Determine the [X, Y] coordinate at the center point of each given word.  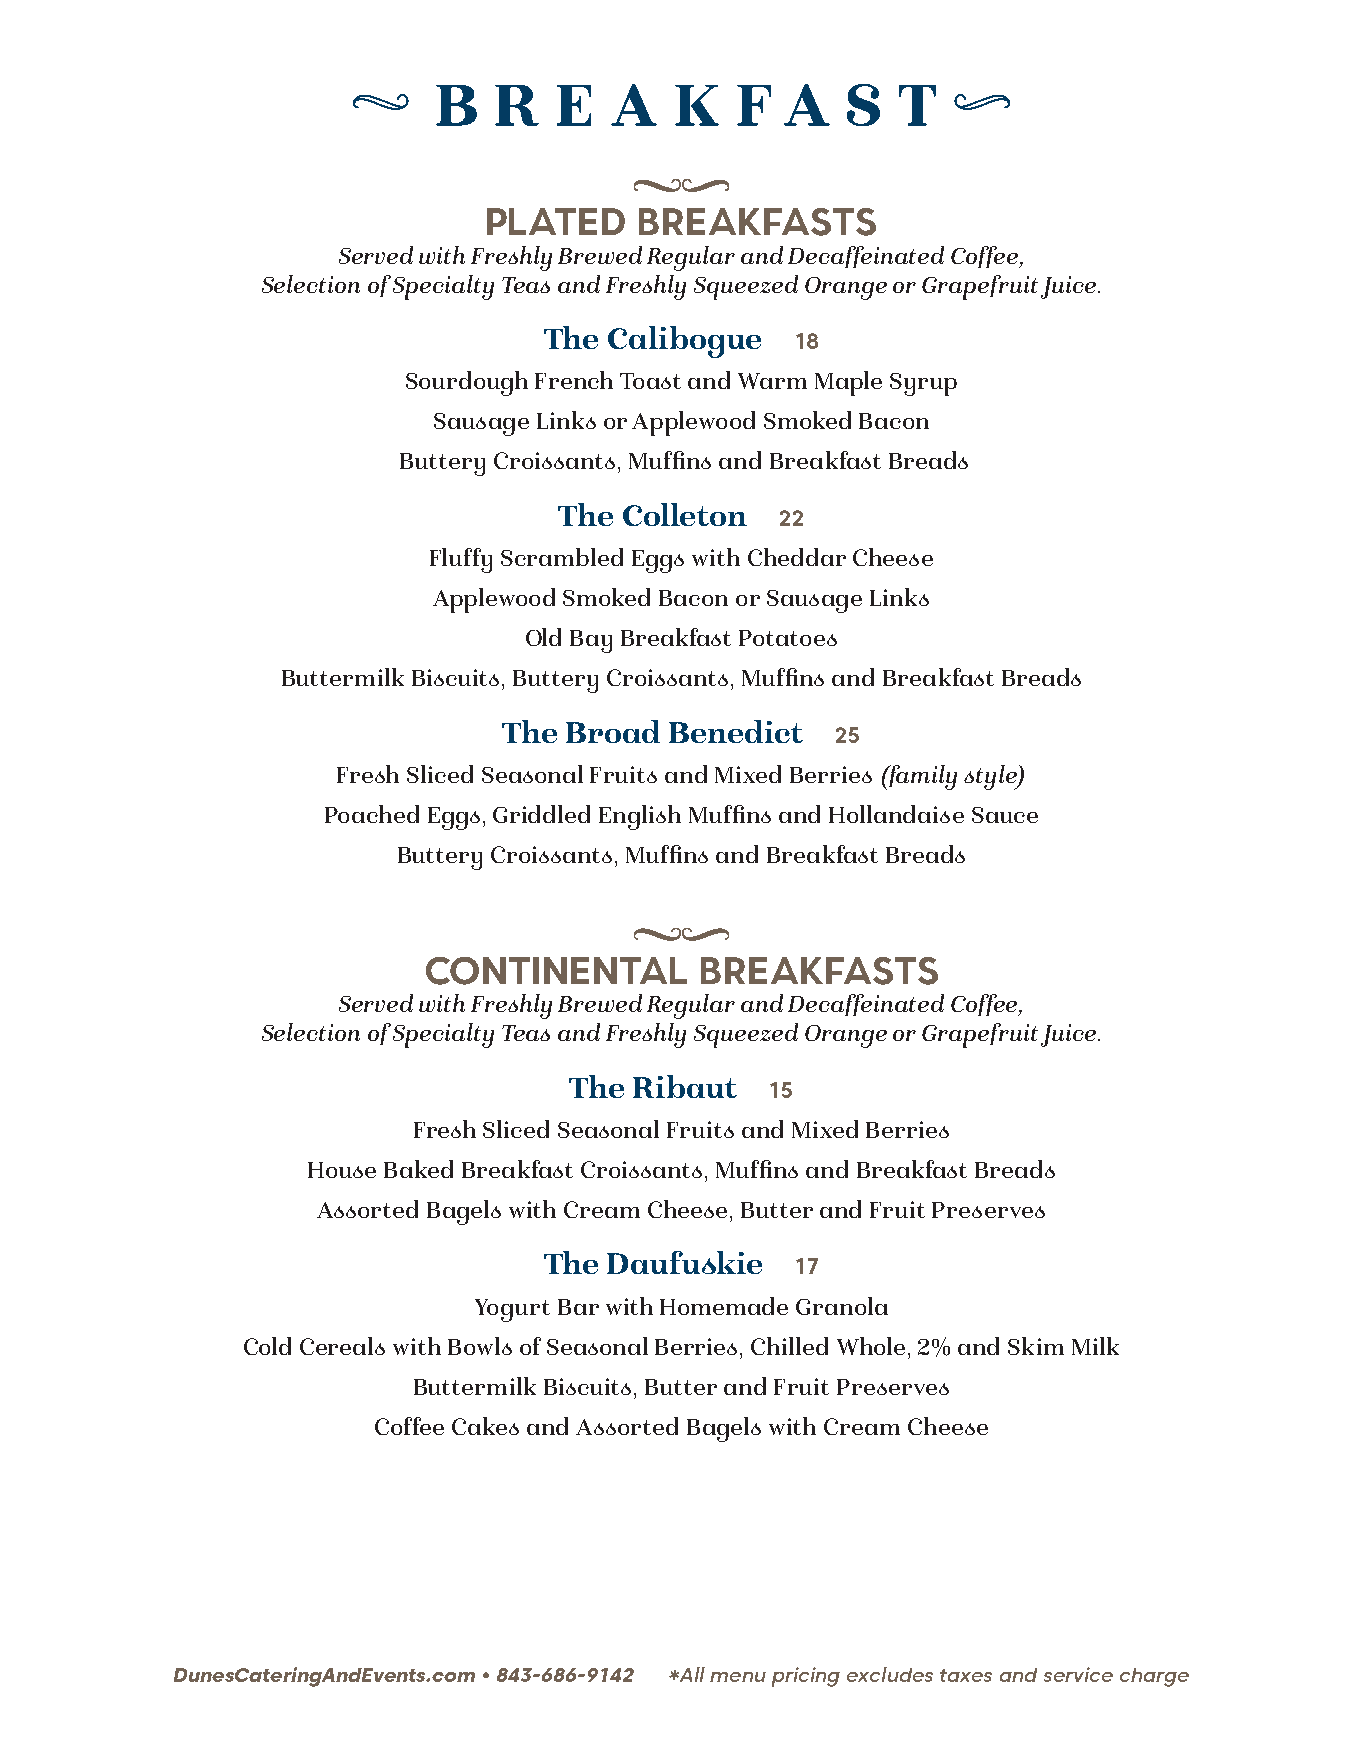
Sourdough [467, 383]
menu [738, 1677]
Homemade [724, 1306]
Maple [848, 383]
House [342, 1170]
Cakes [485, 1426]
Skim [1036, 1346]
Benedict [736, 731]
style [991, 777]
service [1078, 1674]
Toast [650, 381]
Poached [372, 814]
